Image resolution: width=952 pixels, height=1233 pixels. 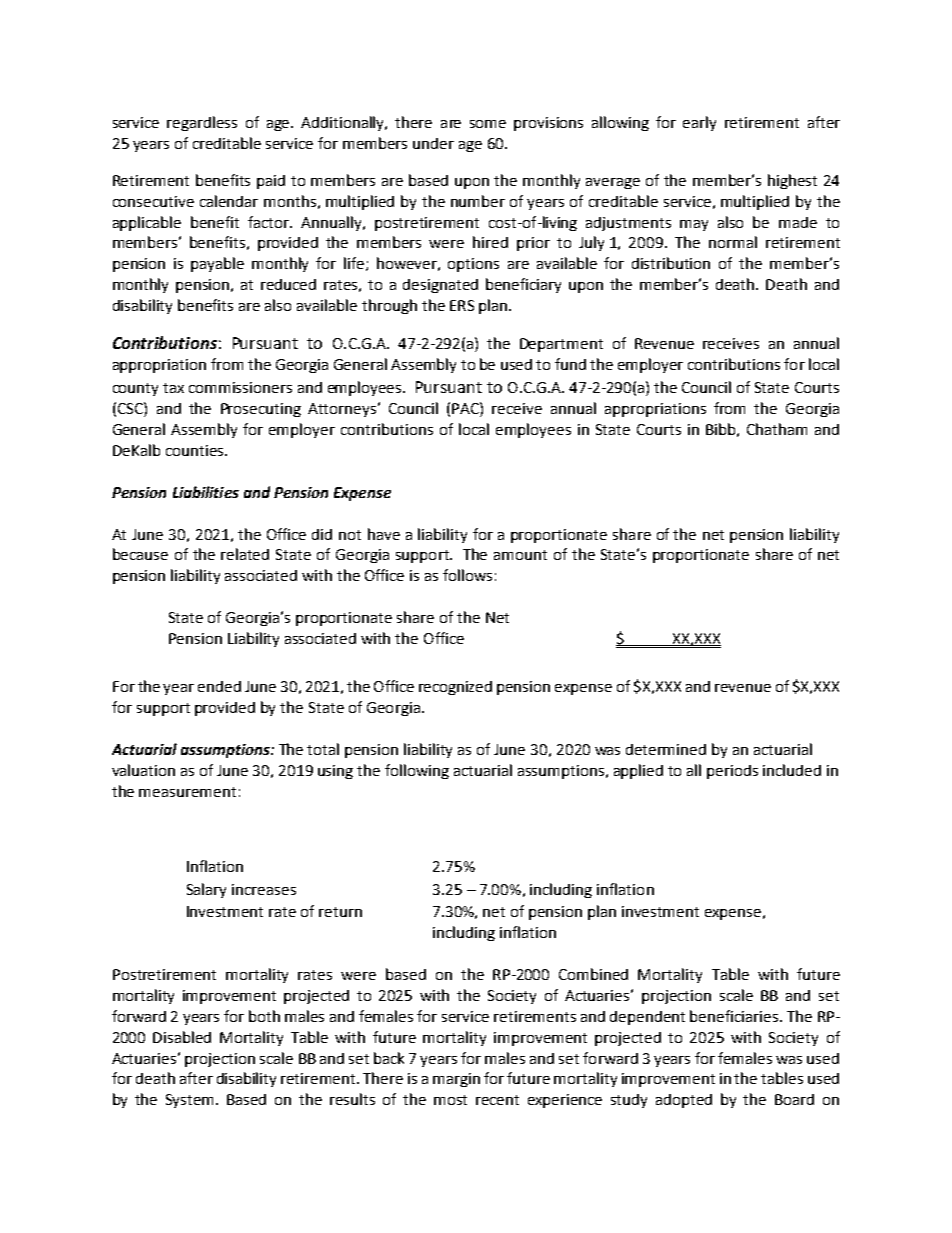 What do you see at coordinates (417, 771) in the screenshot?
I see `following` at bounding box center [417, 771].
